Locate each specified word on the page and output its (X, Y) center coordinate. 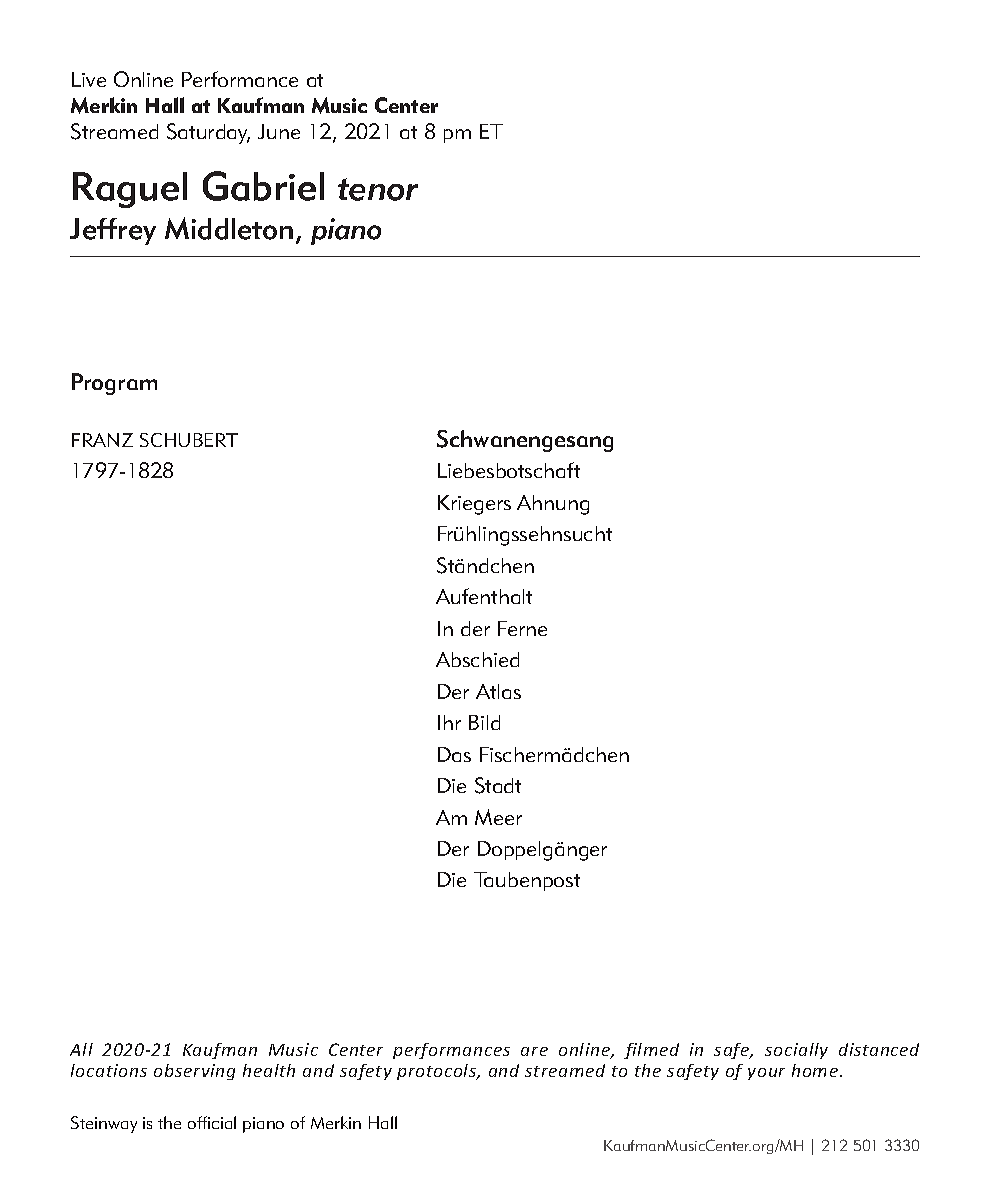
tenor (378, 189)
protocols (438, 1072)
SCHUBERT (189, 440)
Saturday (208, 133)
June (279, 131)
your (766, 1074)
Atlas (498, 691)
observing (194, 1072)
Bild (484, 722)
